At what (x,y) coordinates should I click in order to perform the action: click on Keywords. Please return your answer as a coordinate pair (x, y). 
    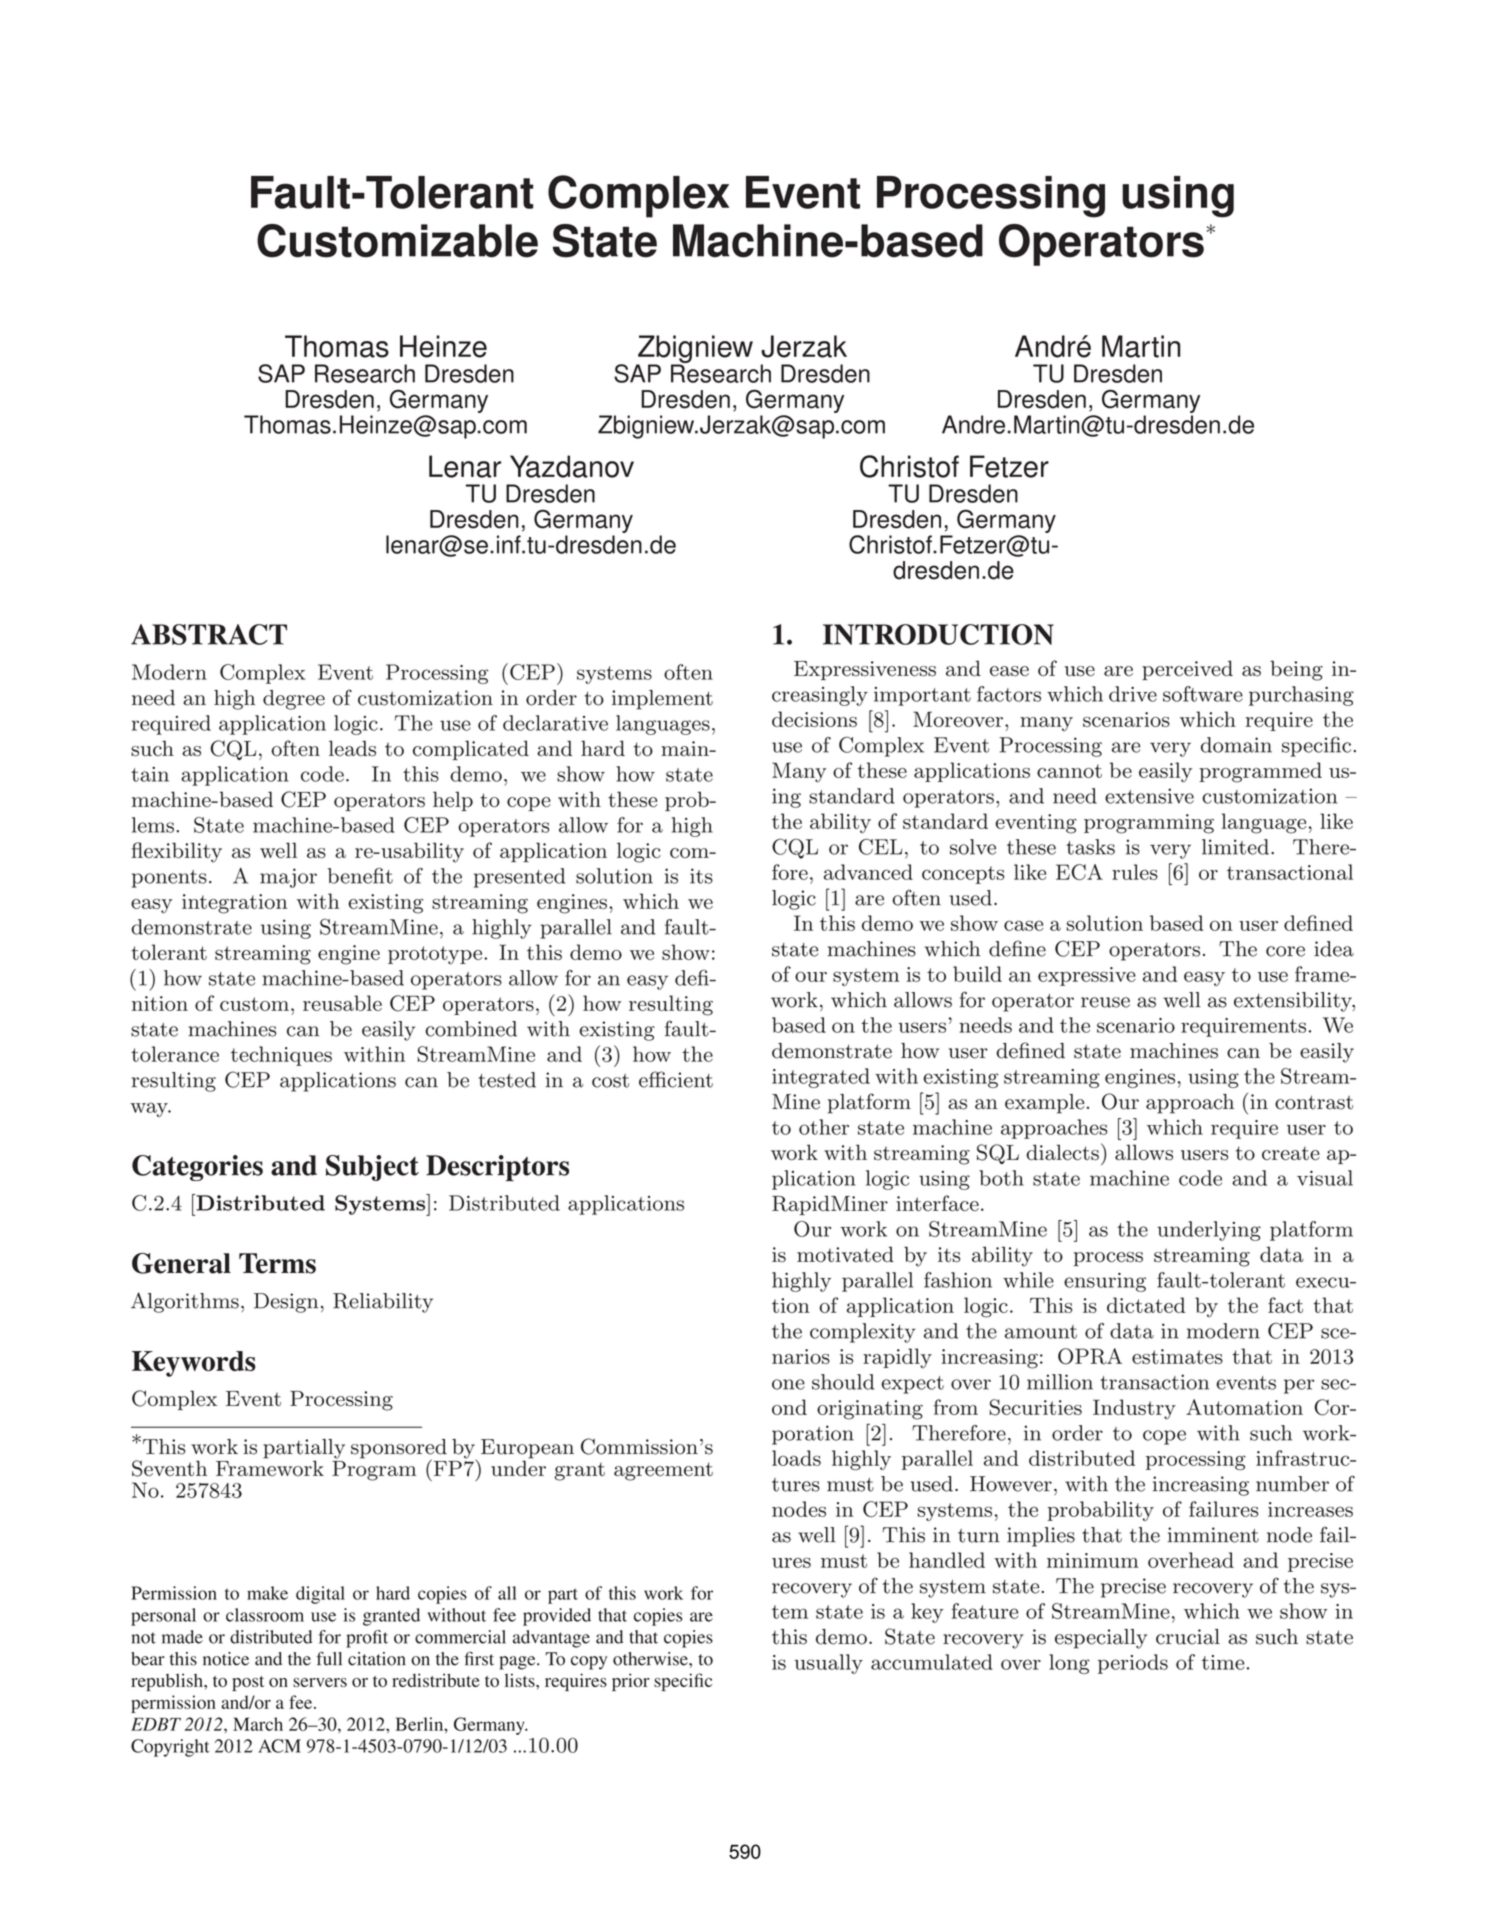
    Looking at the image, I should click on (194, 1364).
